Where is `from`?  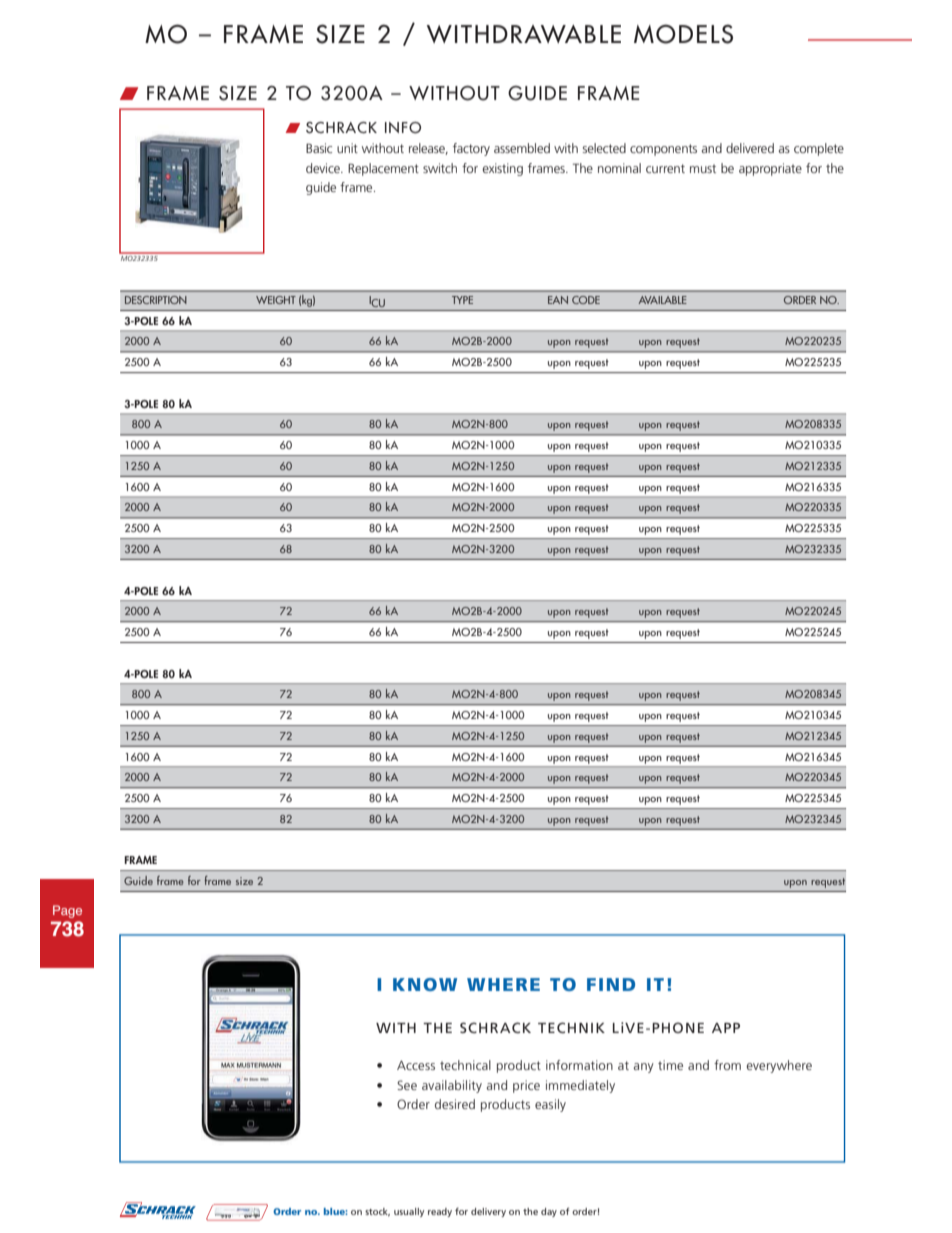 from is located at coordinates (727, 1065).
